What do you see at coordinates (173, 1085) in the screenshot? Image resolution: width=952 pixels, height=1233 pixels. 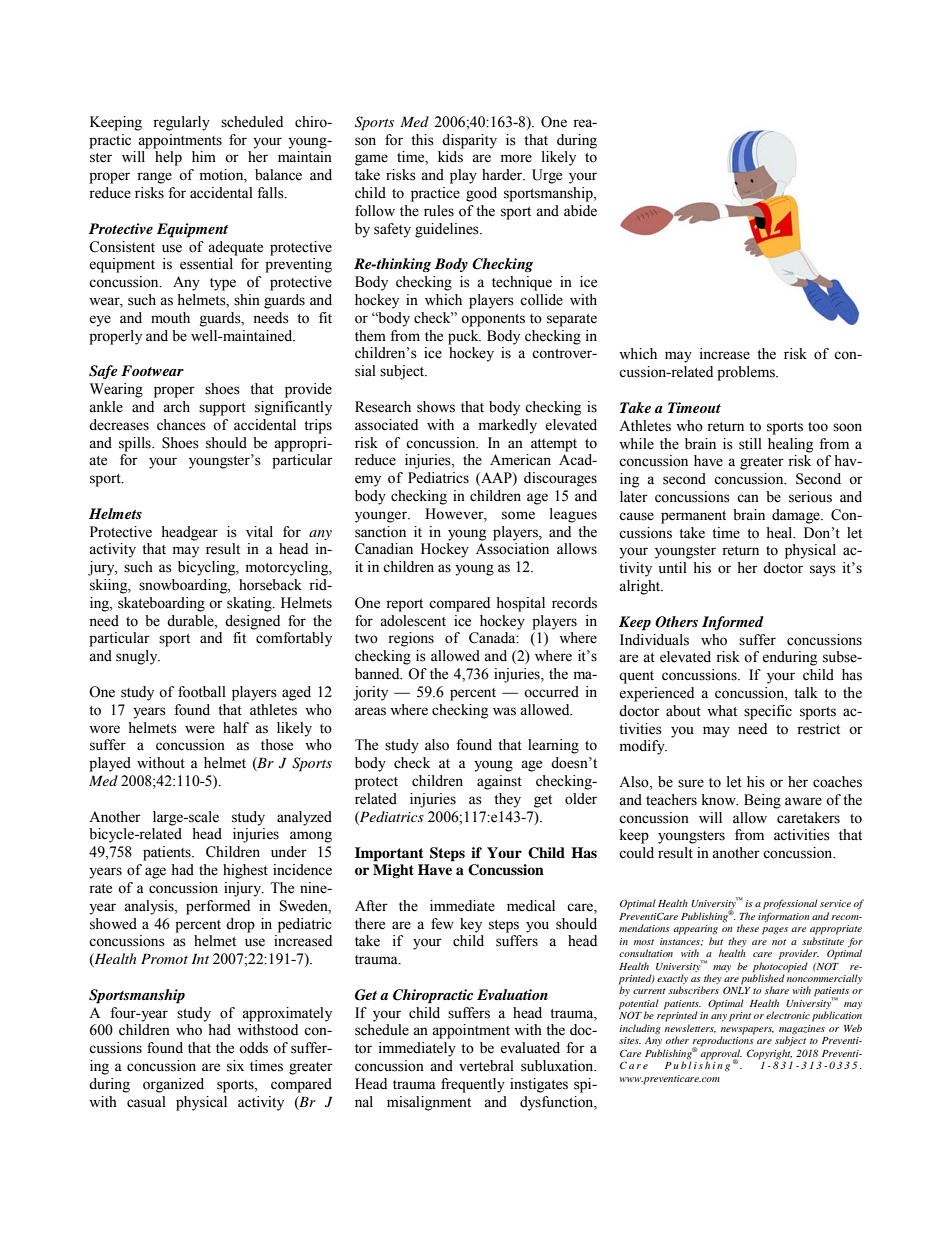 I see `organized` at bounding box center [173, 1085].
